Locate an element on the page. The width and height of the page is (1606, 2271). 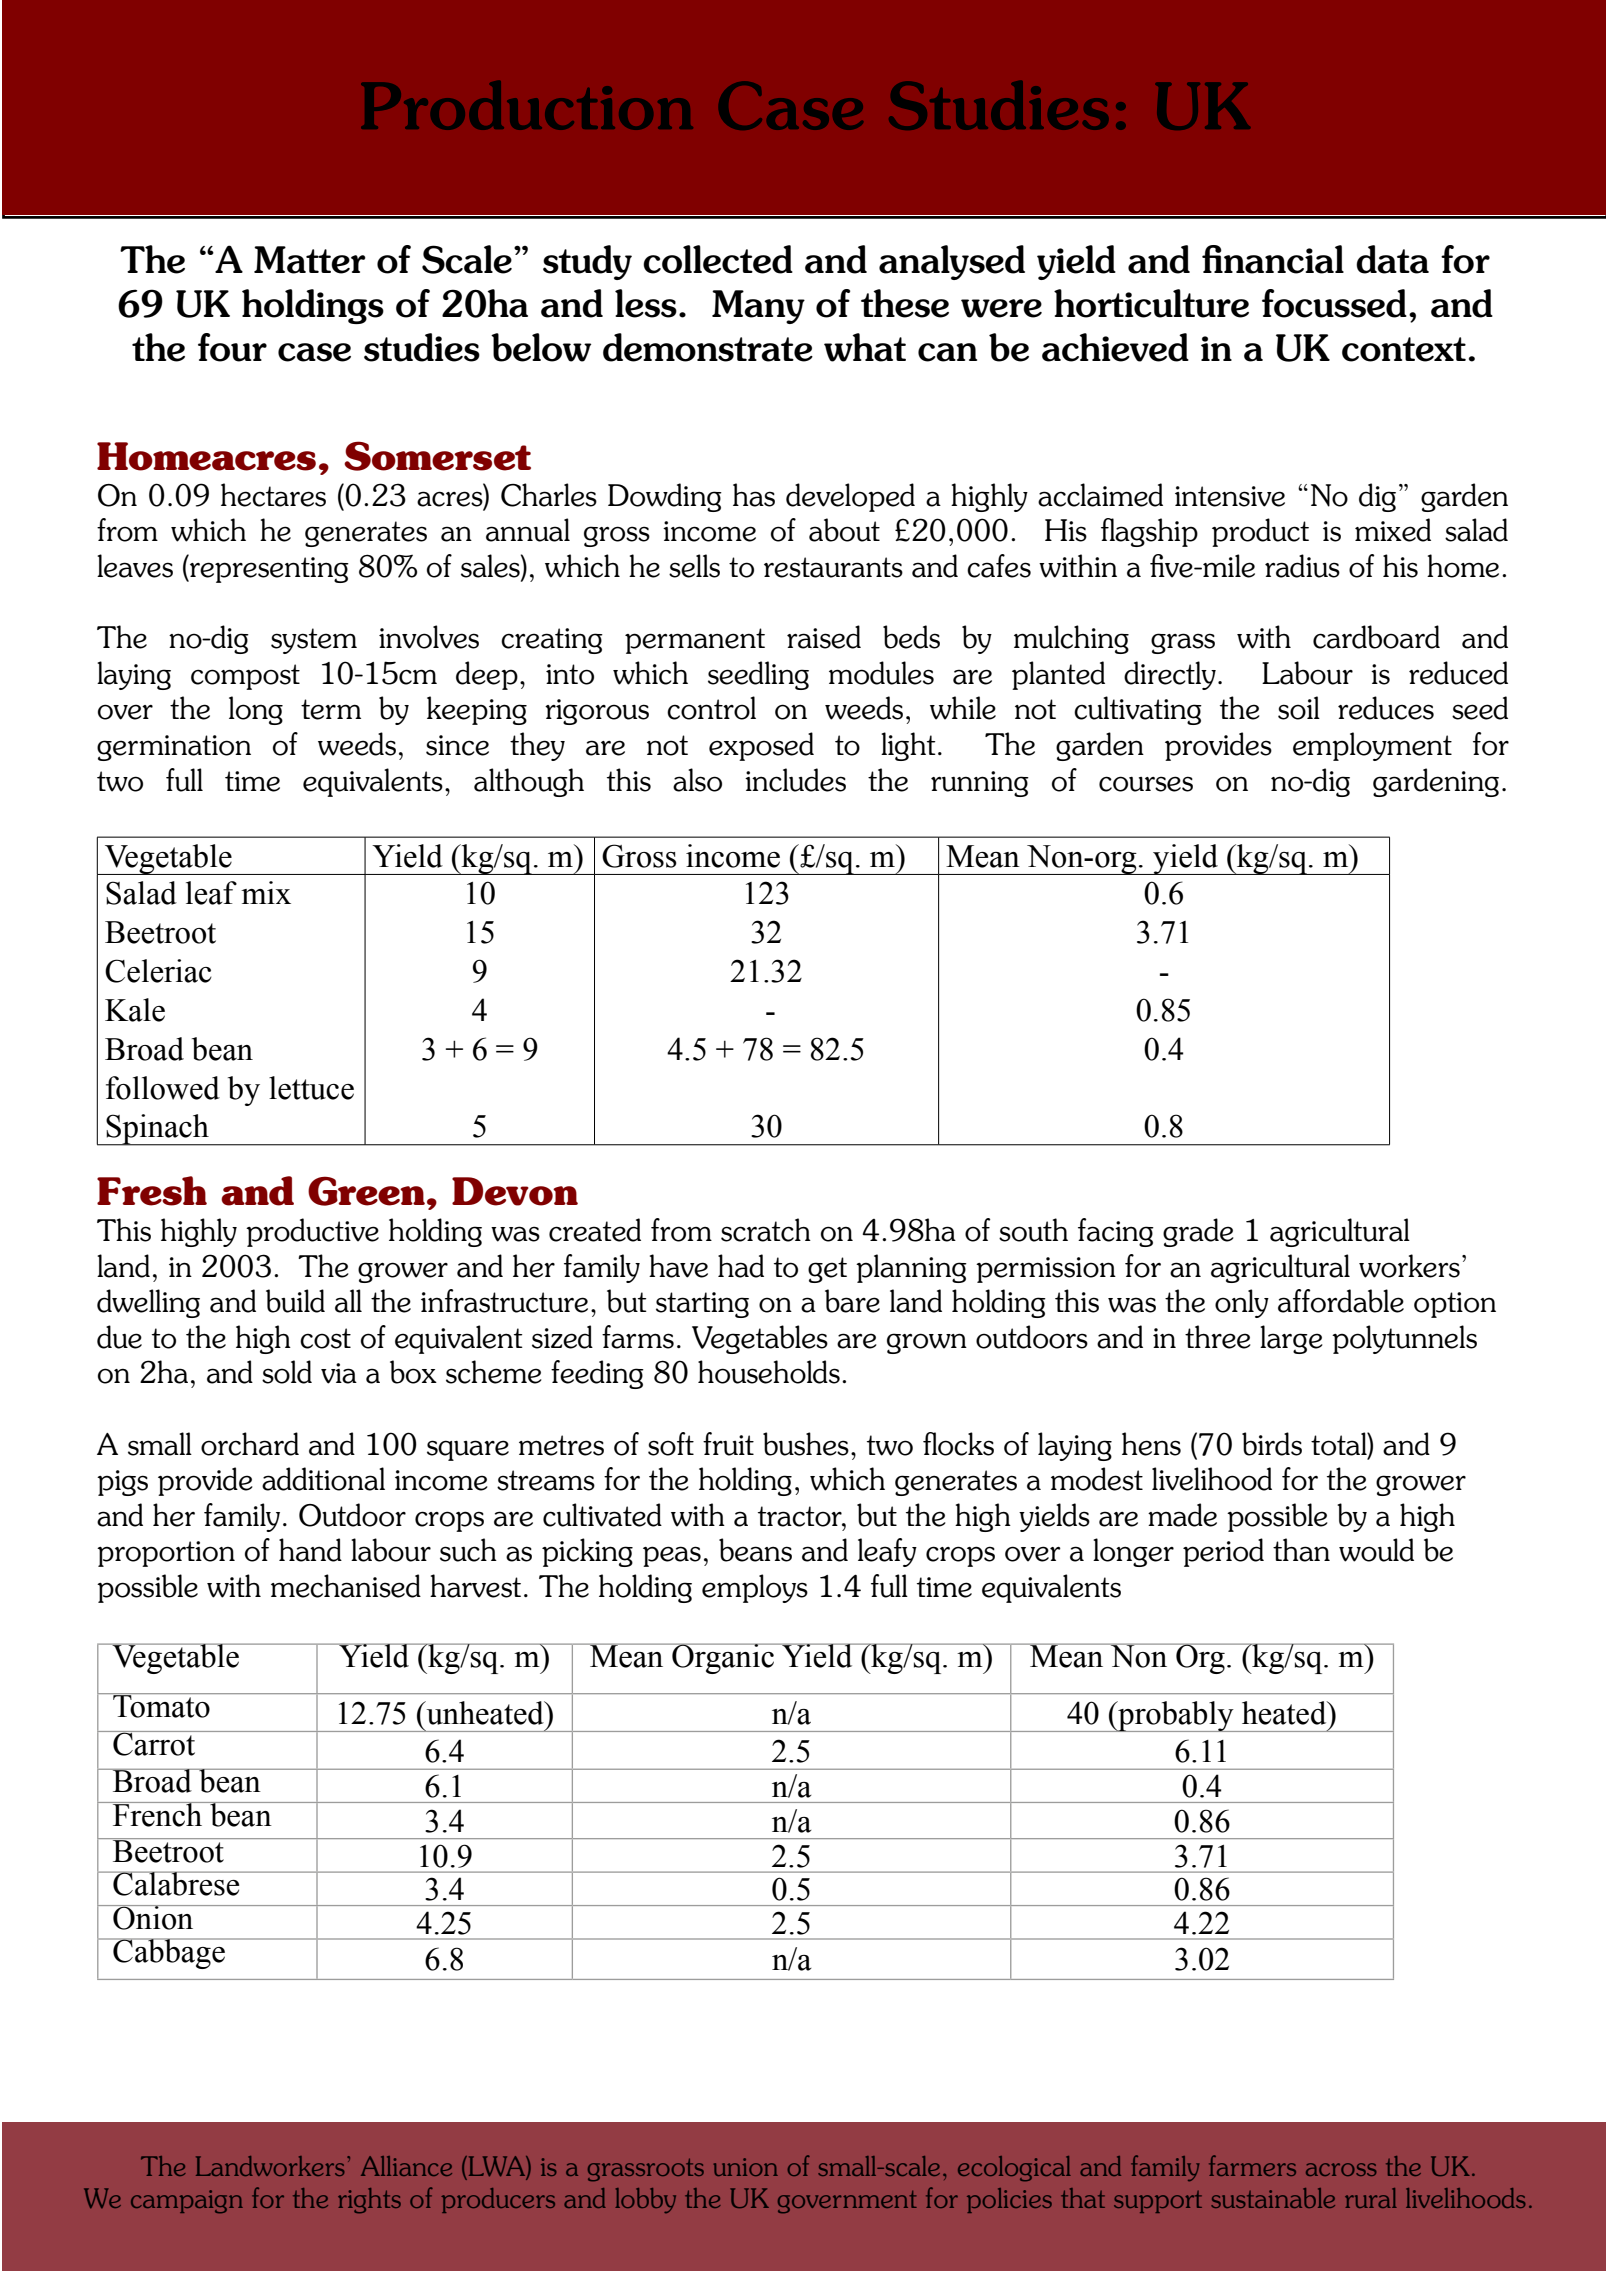
focussed is located at coordinates (1334, 303).
